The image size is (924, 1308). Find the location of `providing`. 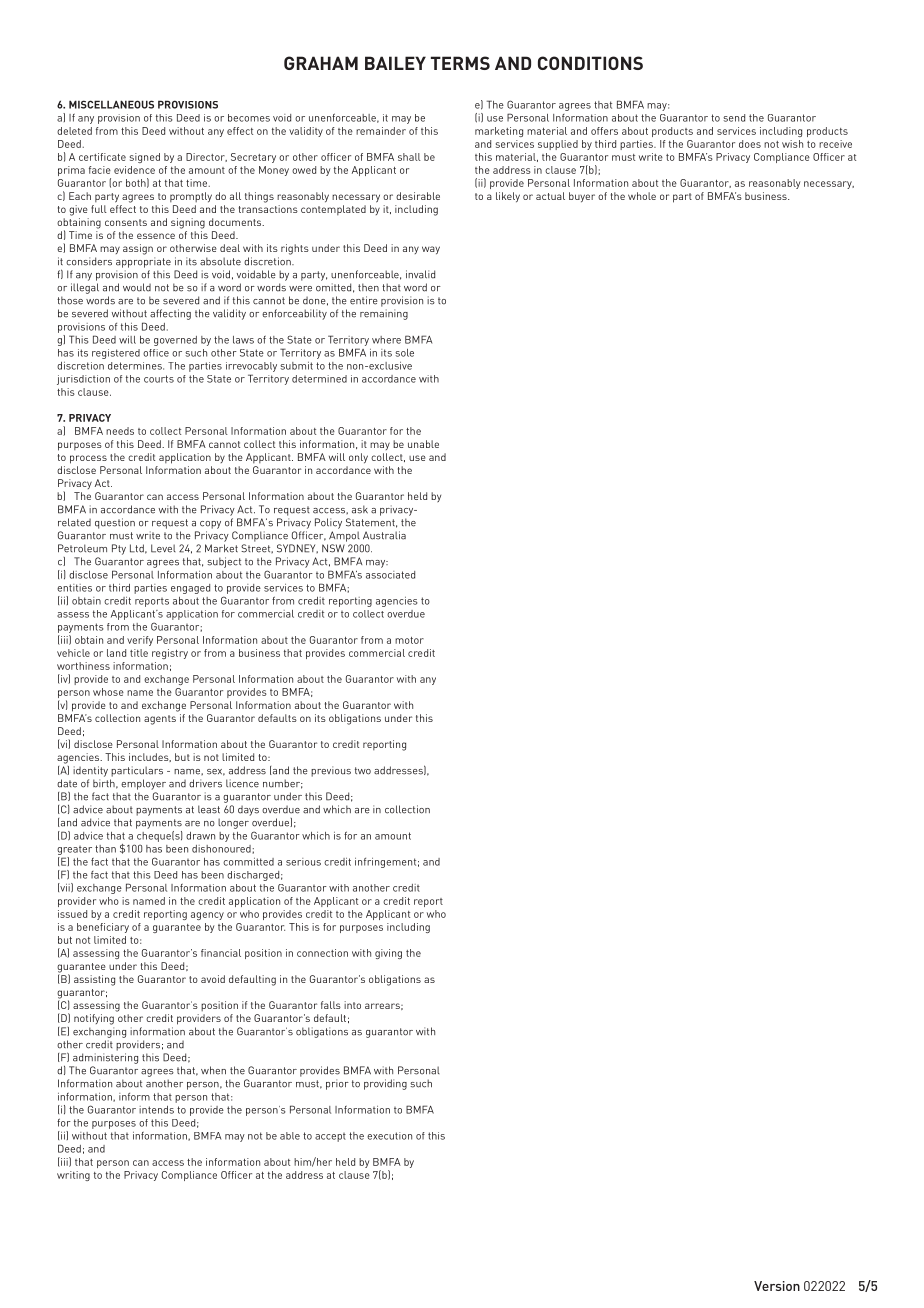

providing is located at coordinates (385, 1084).
